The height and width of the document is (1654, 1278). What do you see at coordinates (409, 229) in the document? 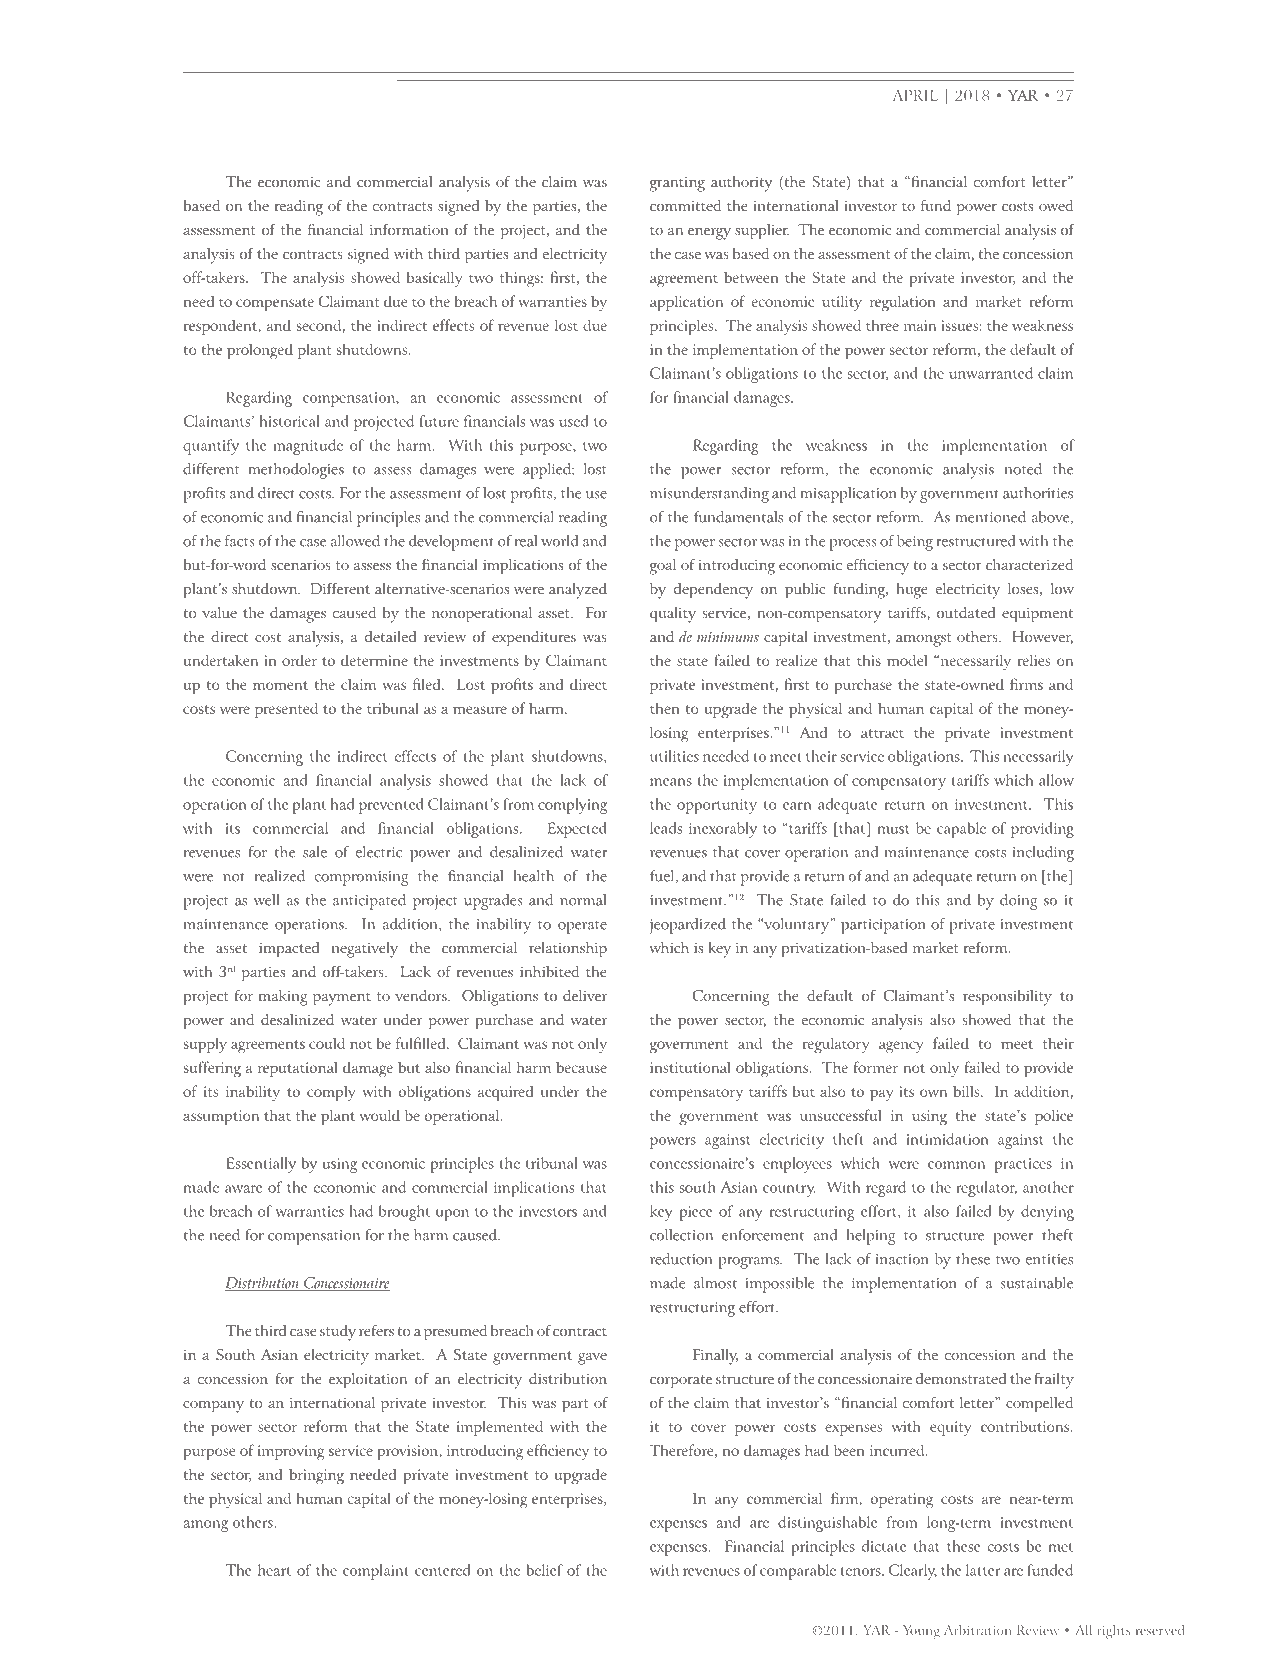
I see `information` at bounding box center [409, 229].
